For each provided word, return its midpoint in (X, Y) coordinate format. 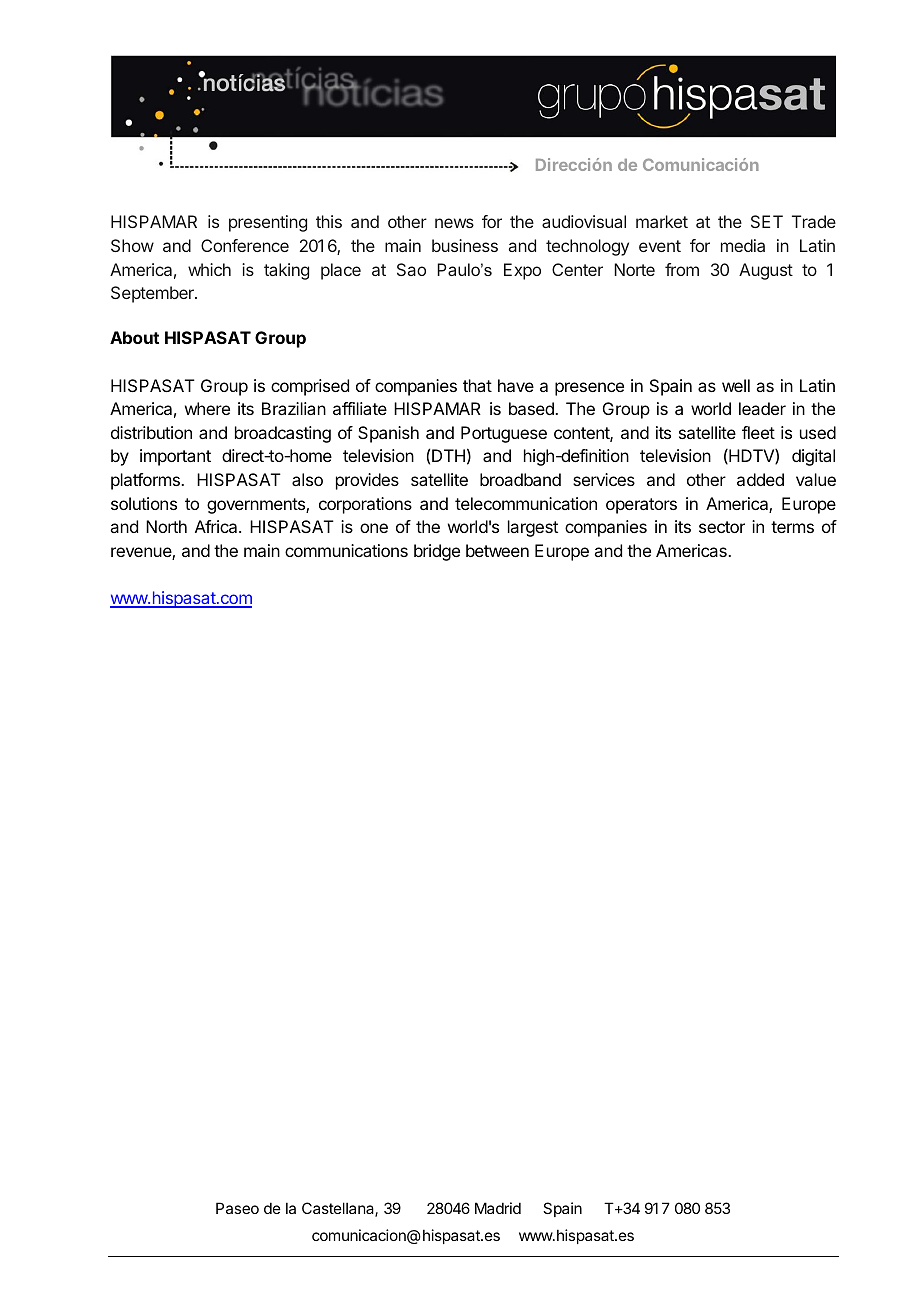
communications (346, 550)
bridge (437, 552)
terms (792, 527)
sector (722, 527)
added (760, 479)
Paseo (237, 1208)
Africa (217, 526)
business (465, 245)
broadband (520, 479)
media (743, 245)
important (175, 457)
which (209, 269)
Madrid (498, 1208)
